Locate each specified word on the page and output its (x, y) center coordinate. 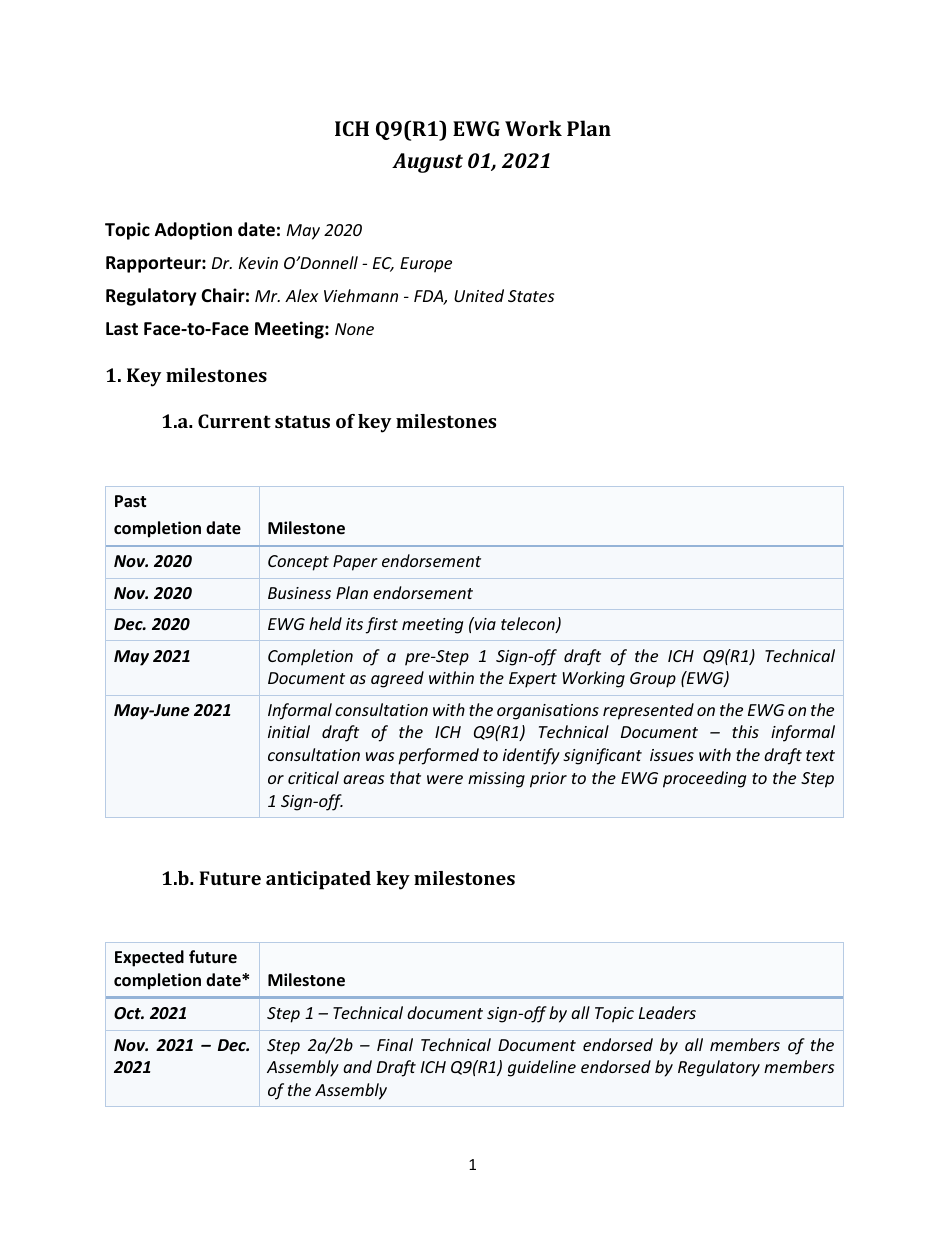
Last (122, 329)
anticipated (318, 880)
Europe (426, 265)
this (745, 731)
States (531, 296)
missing (496, 780)
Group (653, 680)
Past (130, 501)
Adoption (193, 231)
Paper (355, 563)
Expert (533, 680)
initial (289, 731)
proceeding (704, 779)
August (427, 163)
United (479, 295)
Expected (149, 958)
